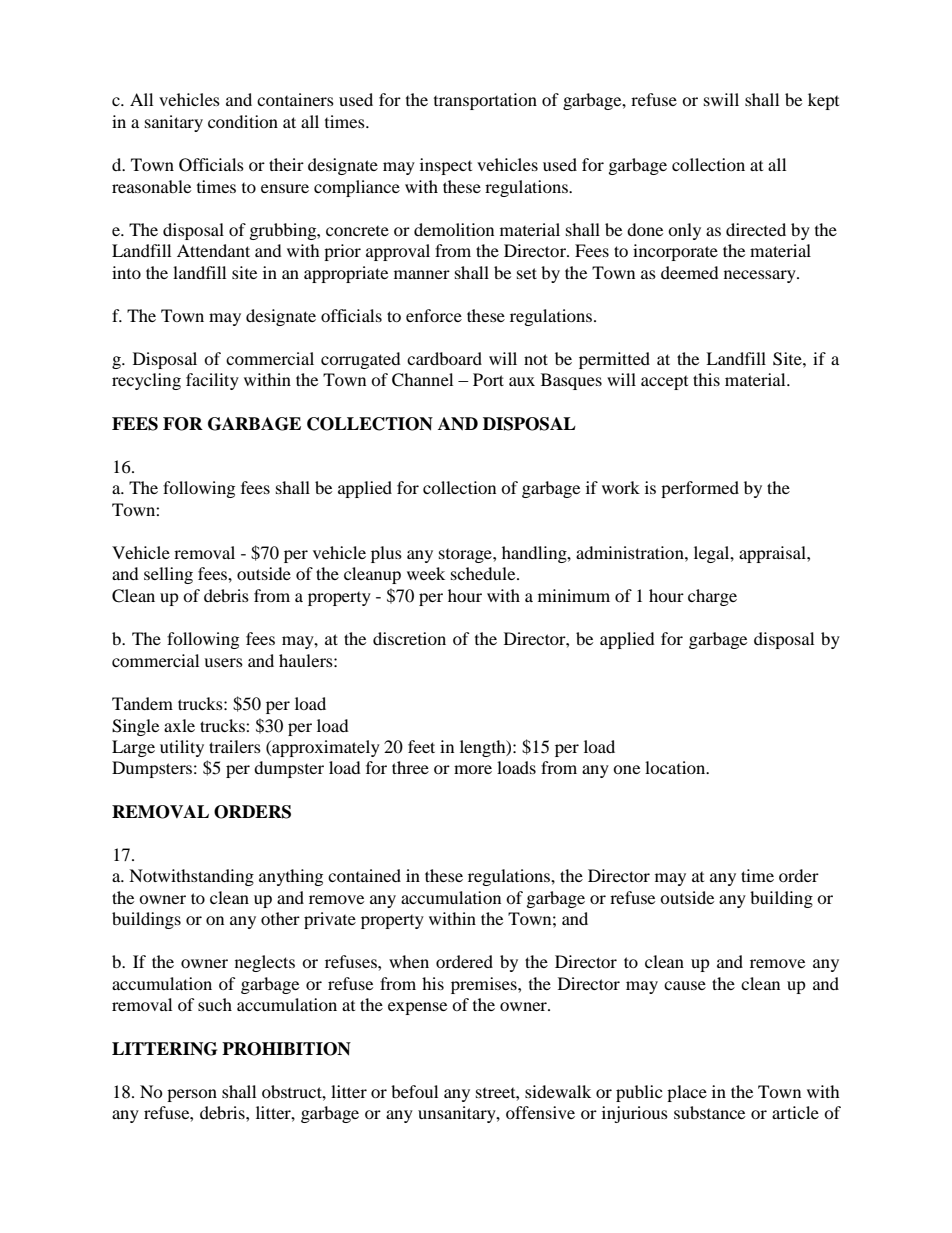 This image has height=1233, width=952. What do you see at coordinates (473, 769) in the image?
I see `more` at bounding box center [473, 769].
